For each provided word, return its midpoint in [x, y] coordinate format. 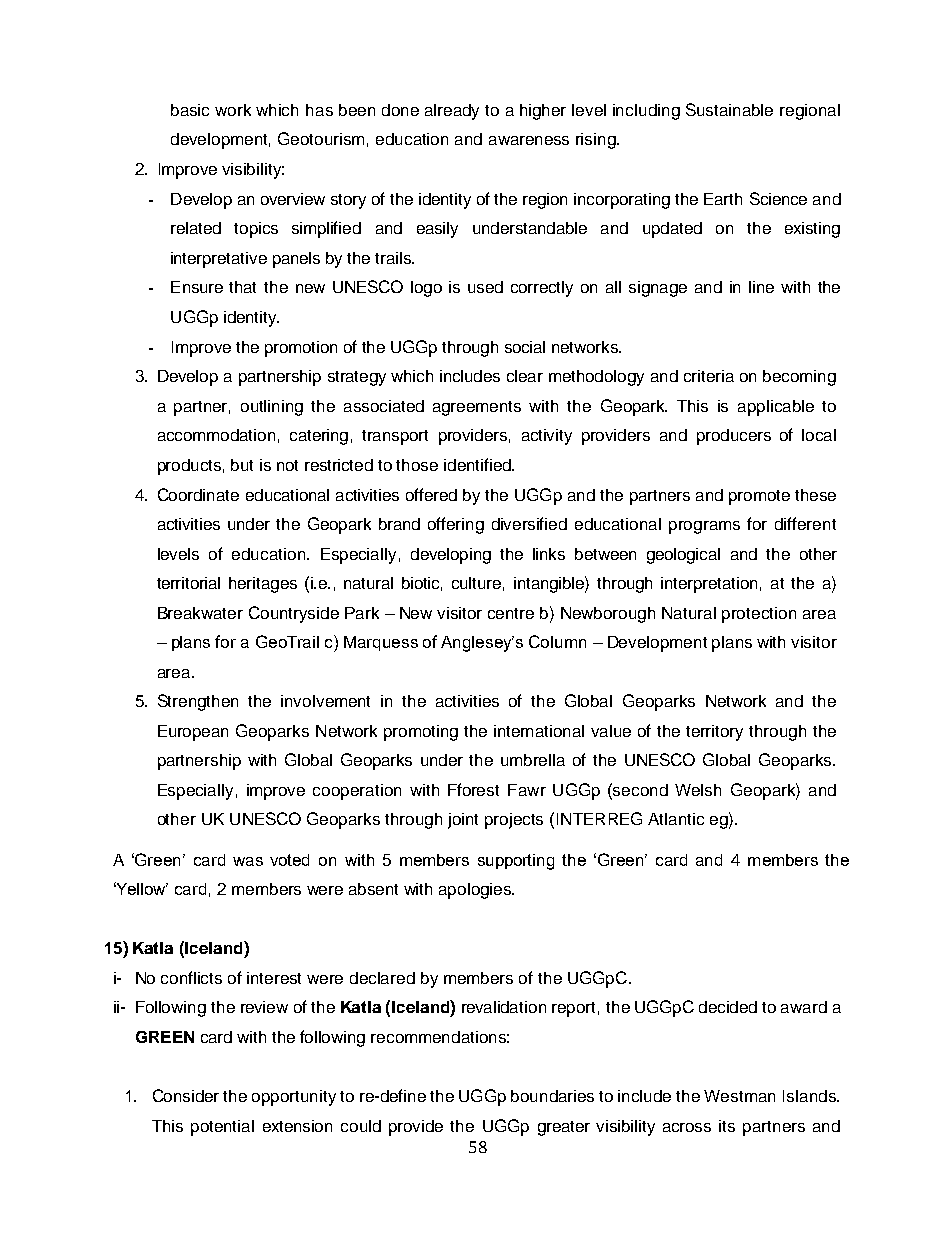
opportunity [294, 1098]
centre [511, 613]
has [319, 110]
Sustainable [729, 109]
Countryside [294, 614]
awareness [529, 140]
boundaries [552, 1096]
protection [759, 615]
